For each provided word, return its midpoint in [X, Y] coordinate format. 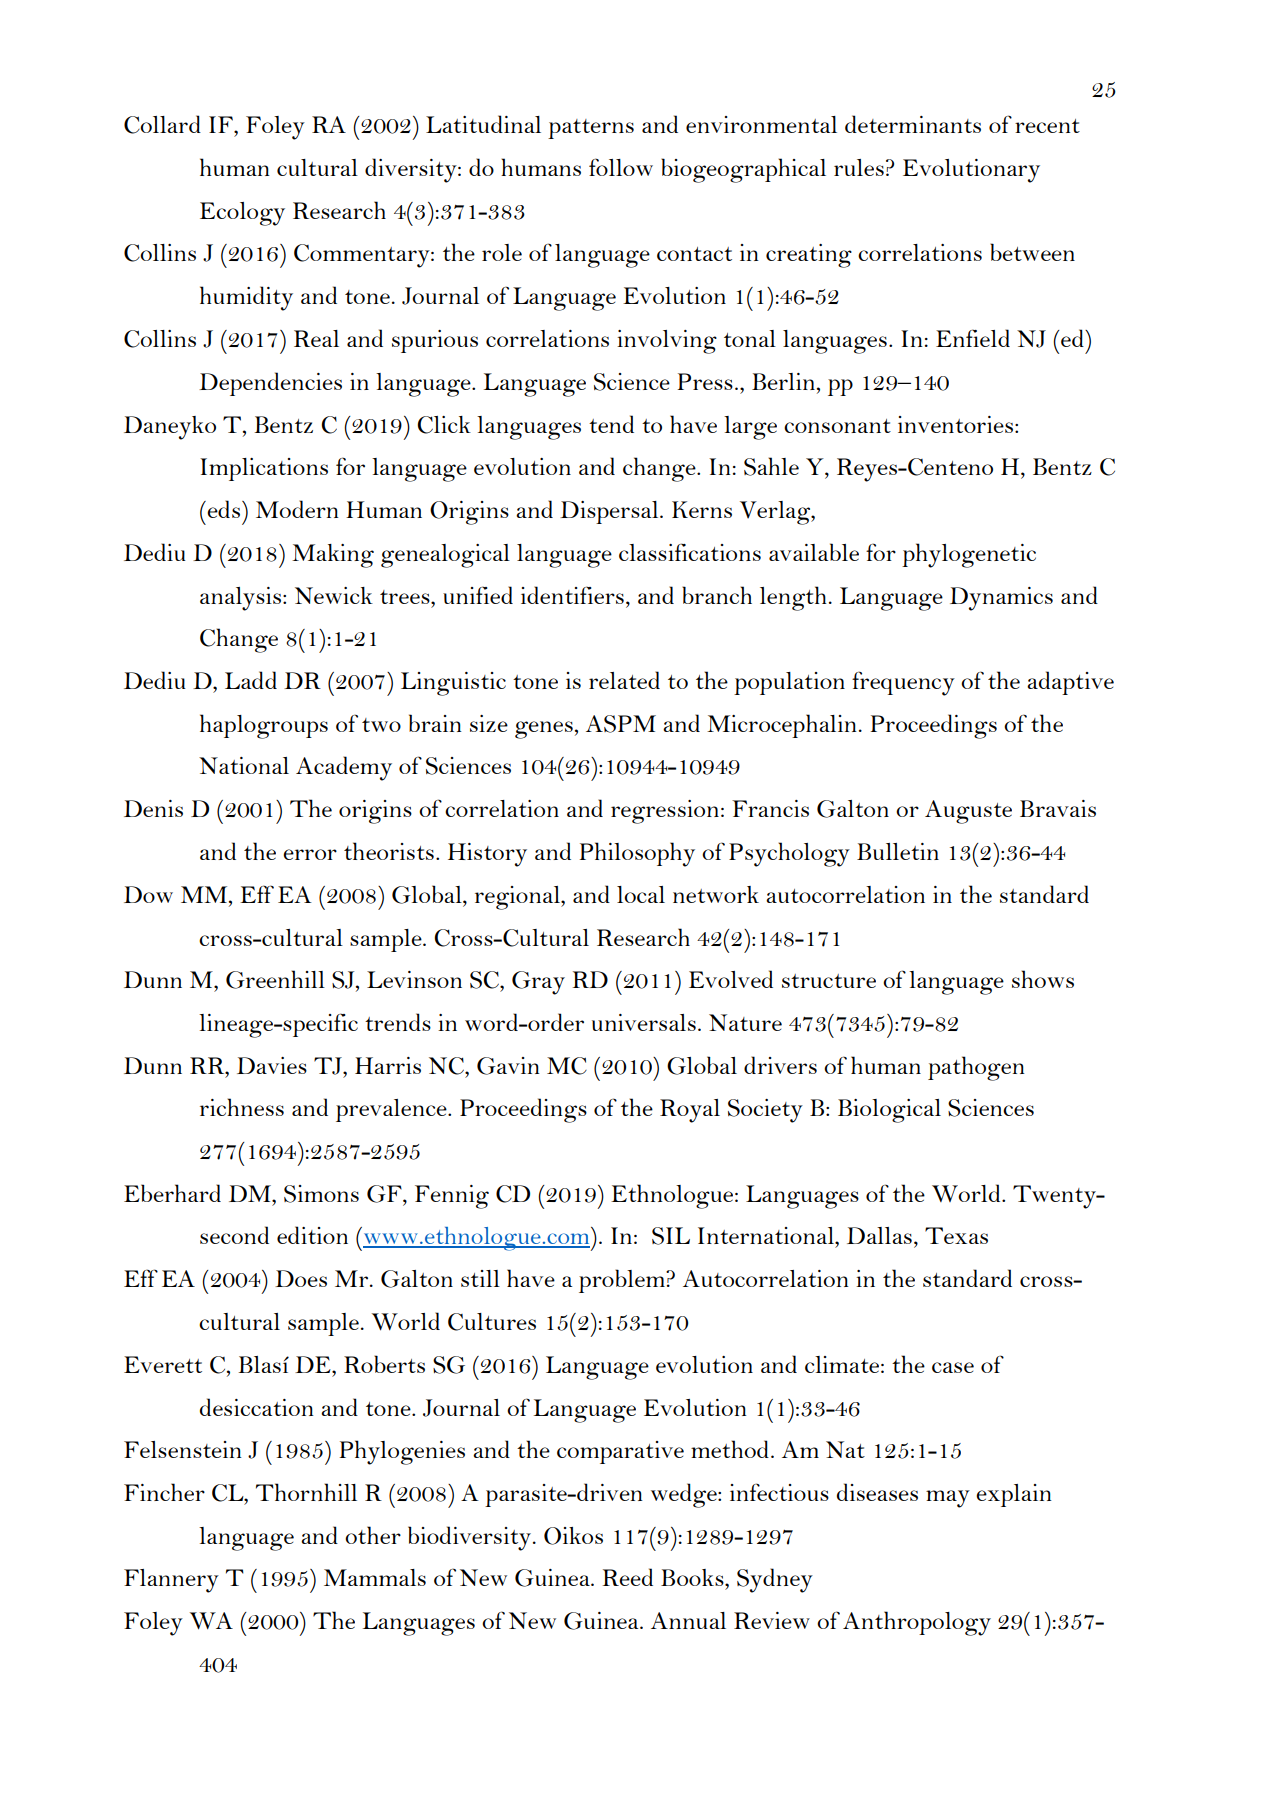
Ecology [242, 214]
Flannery [171, 1581]
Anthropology [917, 1623]
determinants [913, 124]
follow [621, 167]
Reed [628, 1577]
